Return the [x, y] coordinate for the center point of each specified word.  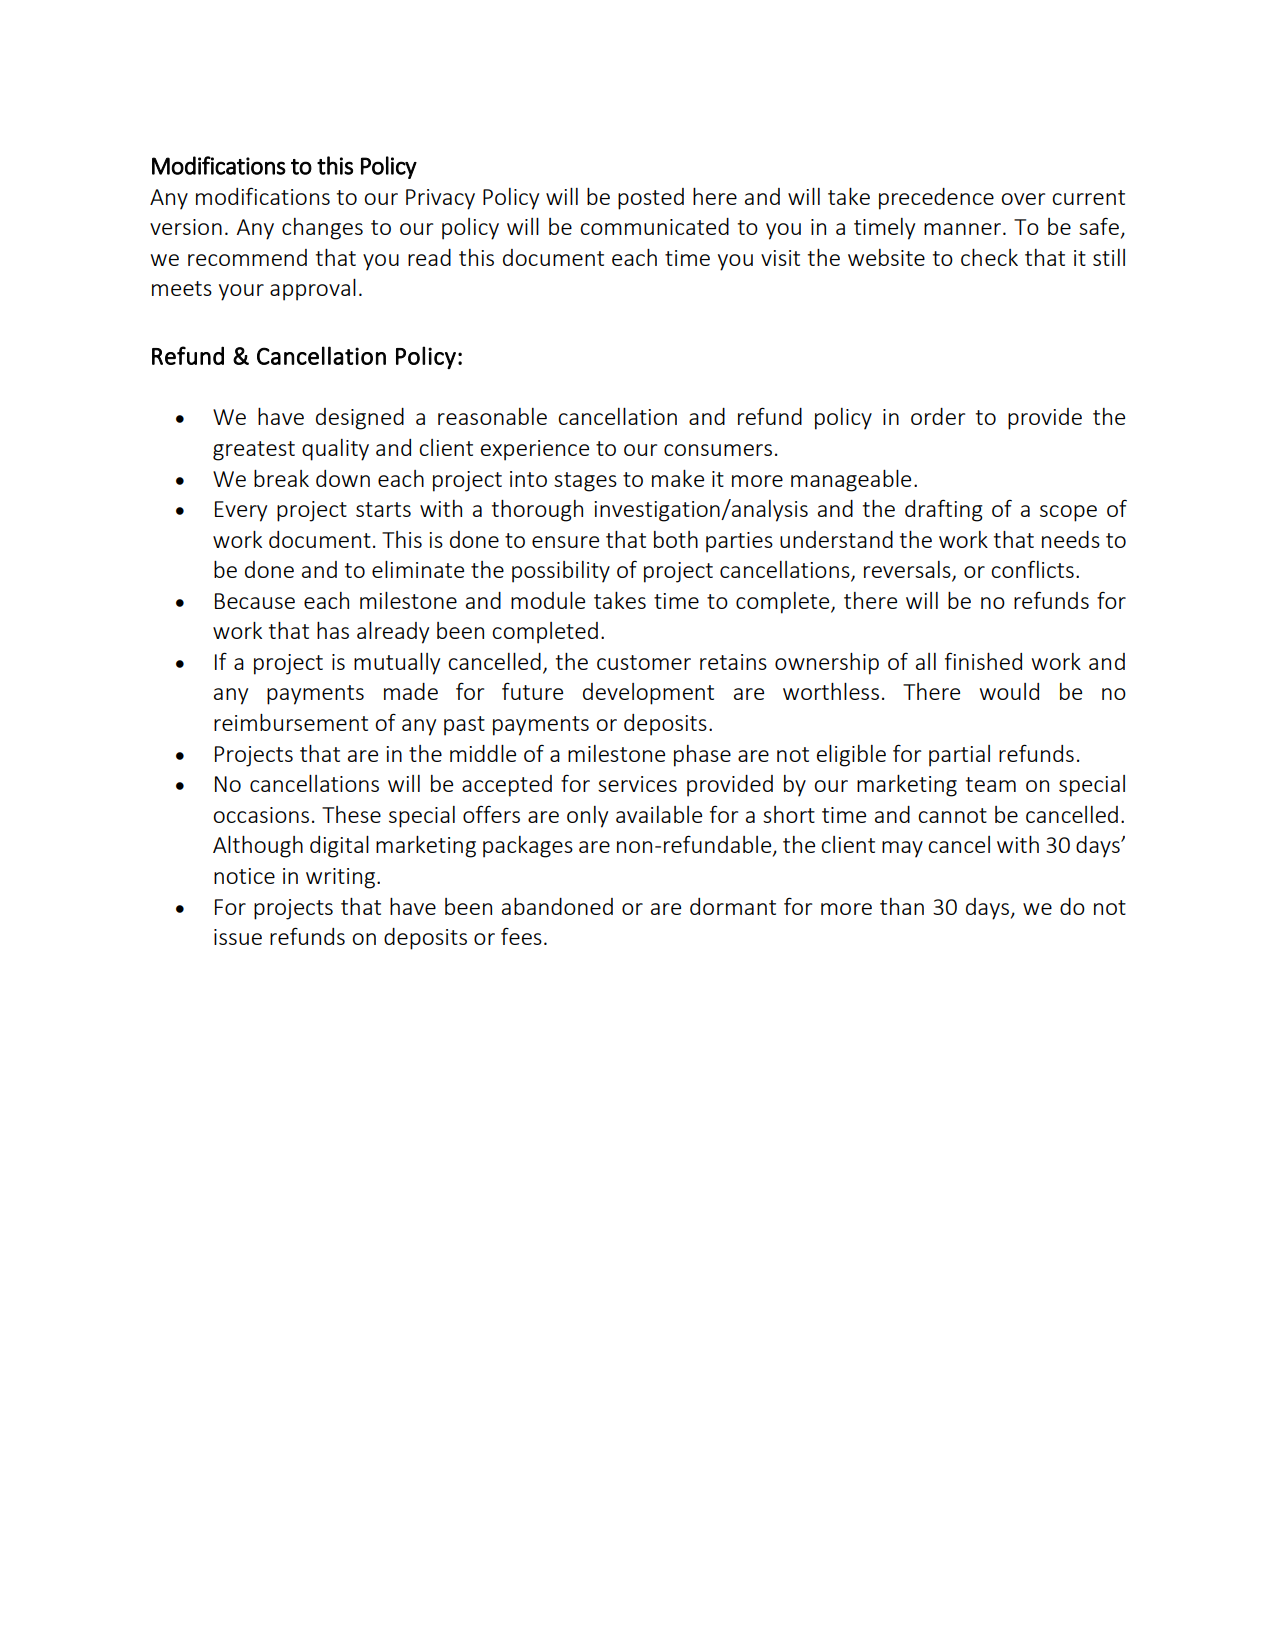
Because [255, 601]
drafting [944, 510]
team [991, 784]
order [938, 416]
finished [983, 661]
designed [360, 419]
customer [644, 662]
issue [238, 937]
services [637, 784]
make [678, 478]
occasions [261, 815]
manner [962, 229]
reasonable [492, 416]
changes [322, 229]
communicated [654, 226]
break [281, 478]
